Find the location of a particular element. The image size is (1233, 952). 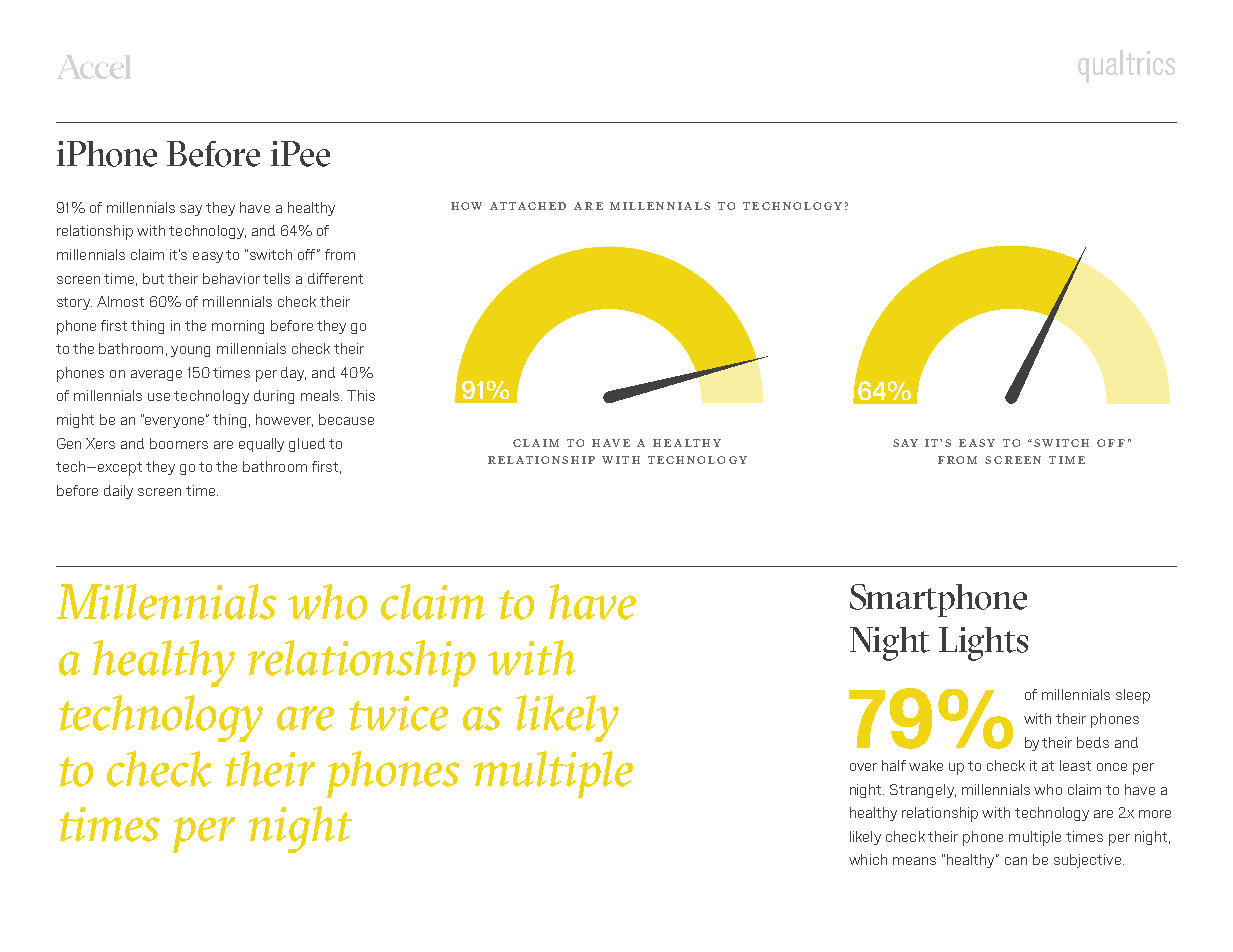

off is located at coordinates (308, 254).
